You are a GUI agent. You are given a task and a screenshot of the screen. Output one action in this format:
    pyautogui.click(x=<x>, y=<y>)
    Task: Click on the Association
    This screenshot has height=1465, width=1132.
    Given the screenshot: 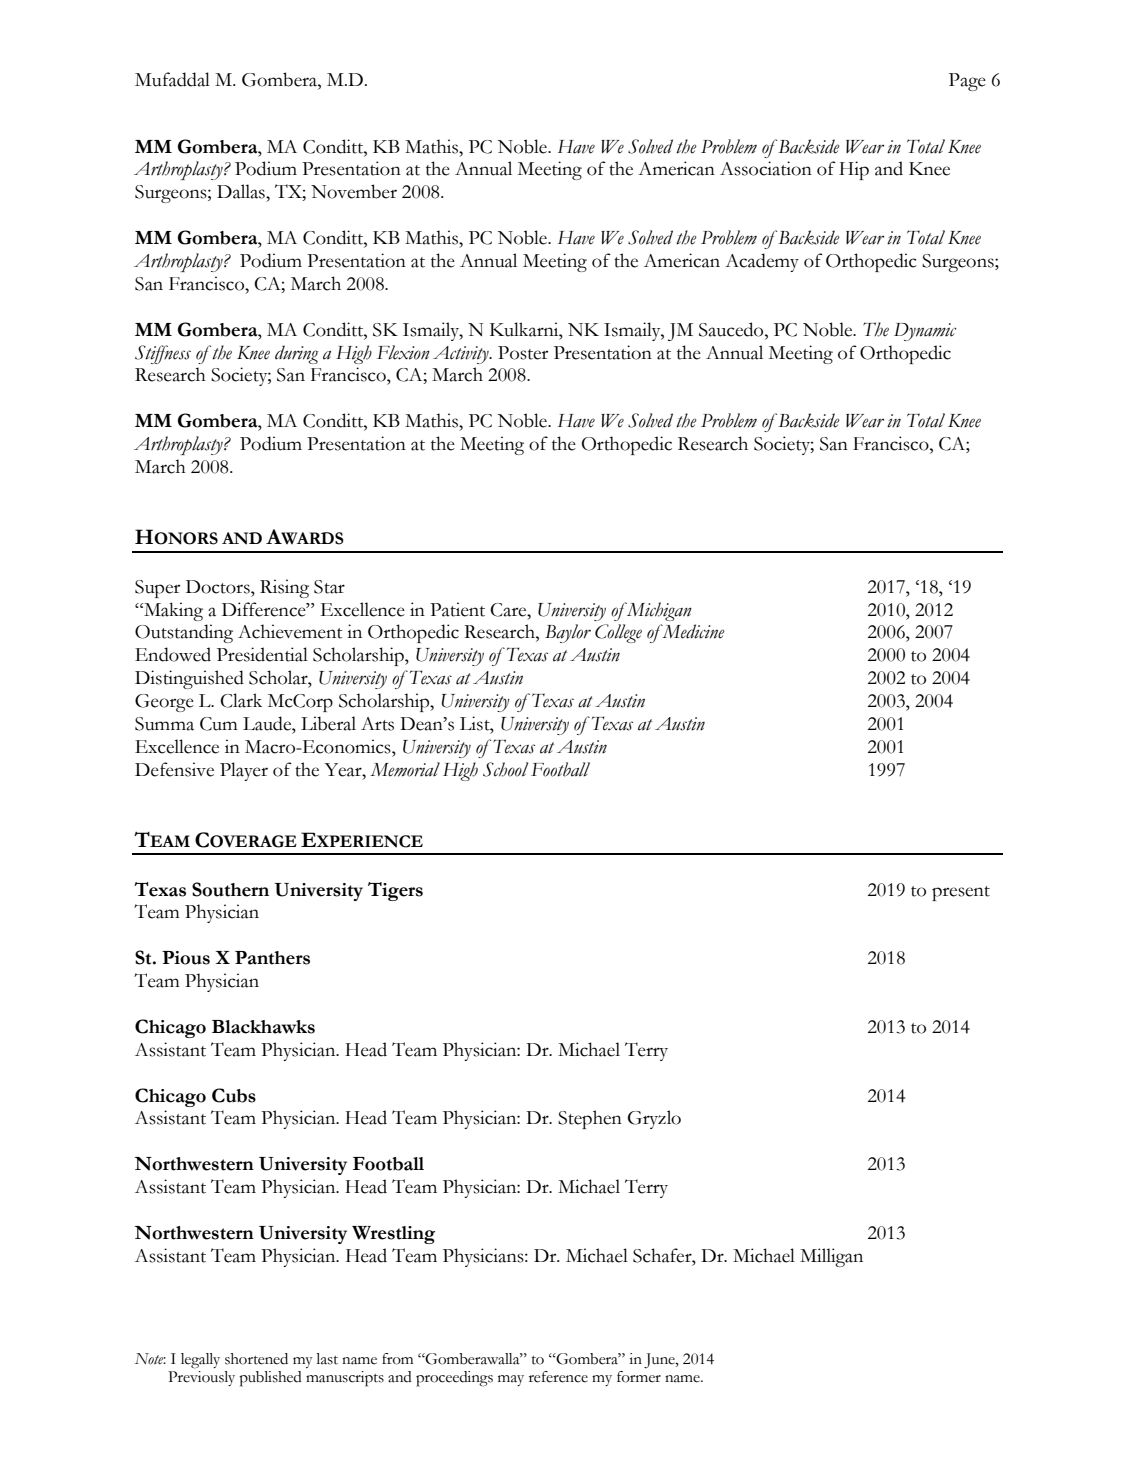 What is the action you would take?
    pyautogui.click(x=766, y=168)
